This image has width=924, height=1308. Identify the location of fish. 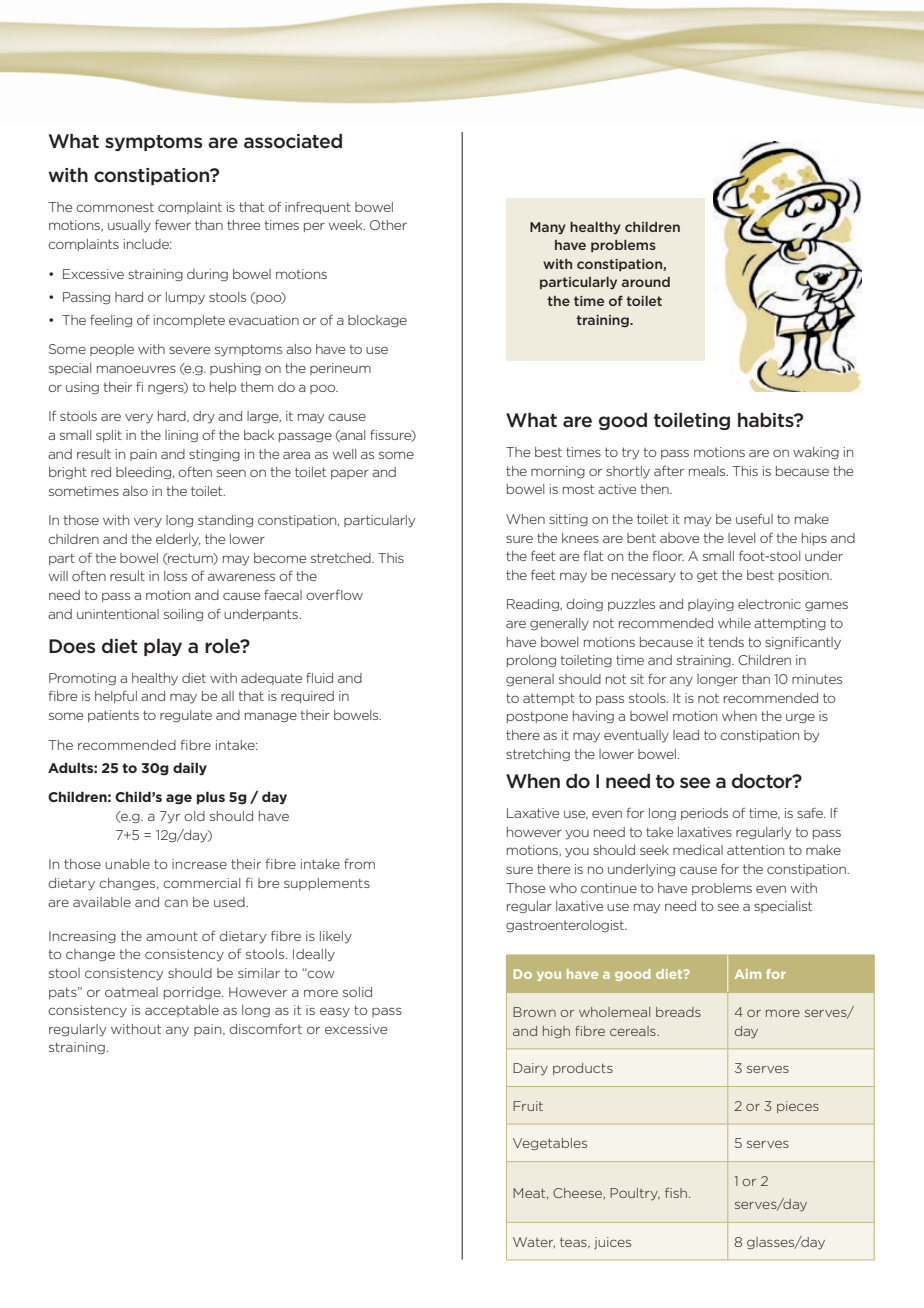
(676, 1193).
